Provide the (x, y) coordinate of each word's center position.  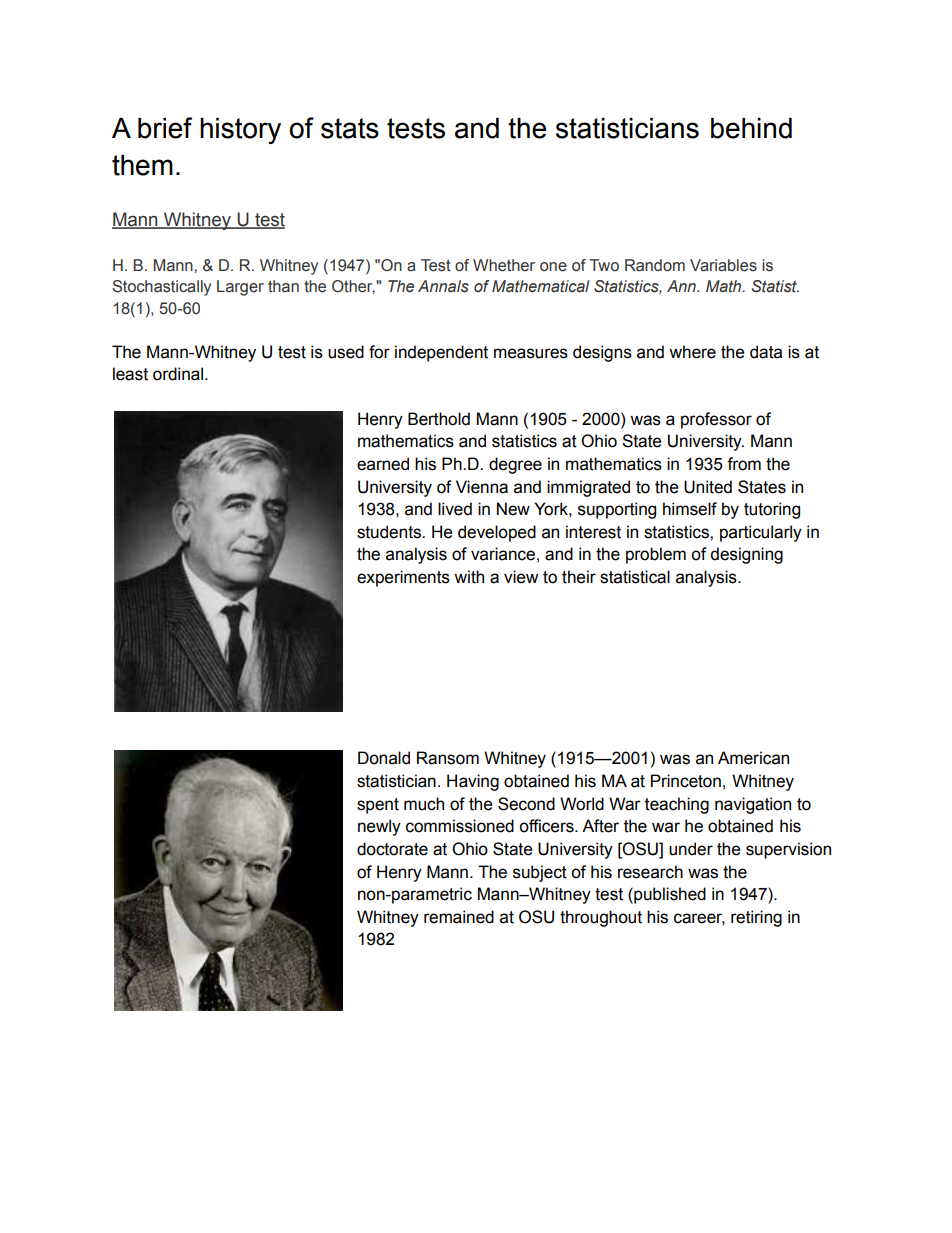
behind (751, 128)
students (390, 532)
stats (350, 128)
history (240, 131)
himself (690, 509)
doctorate (392, 849)
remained (459, 917)
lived (455, 509)
